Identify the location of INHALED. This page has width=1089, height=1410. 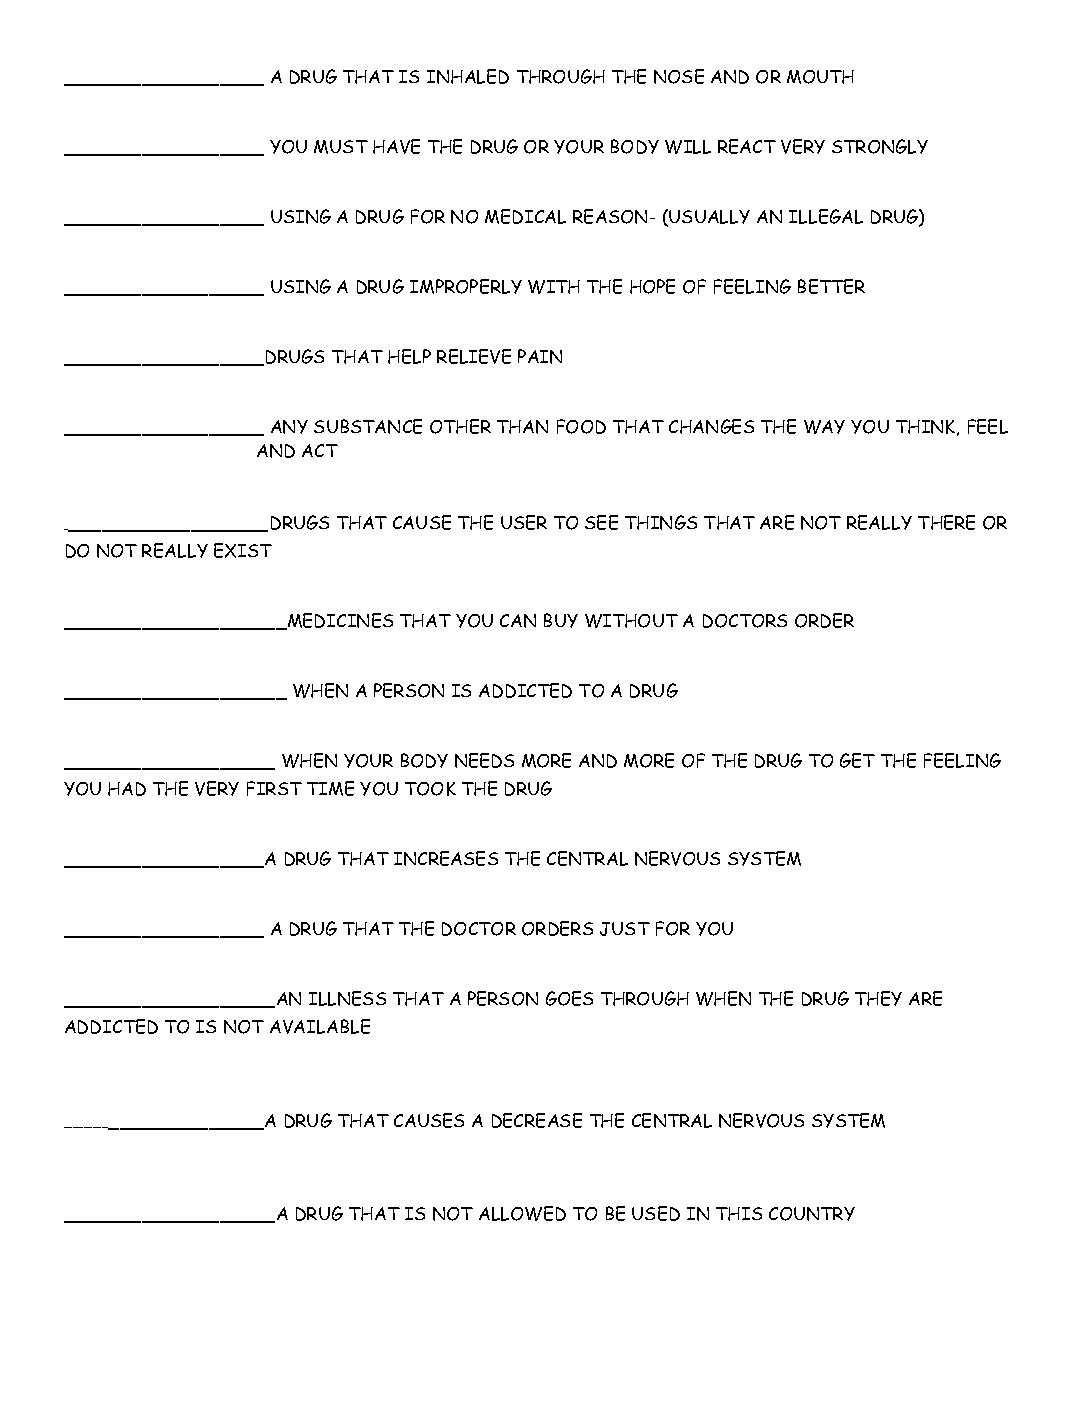
(468, 76).
